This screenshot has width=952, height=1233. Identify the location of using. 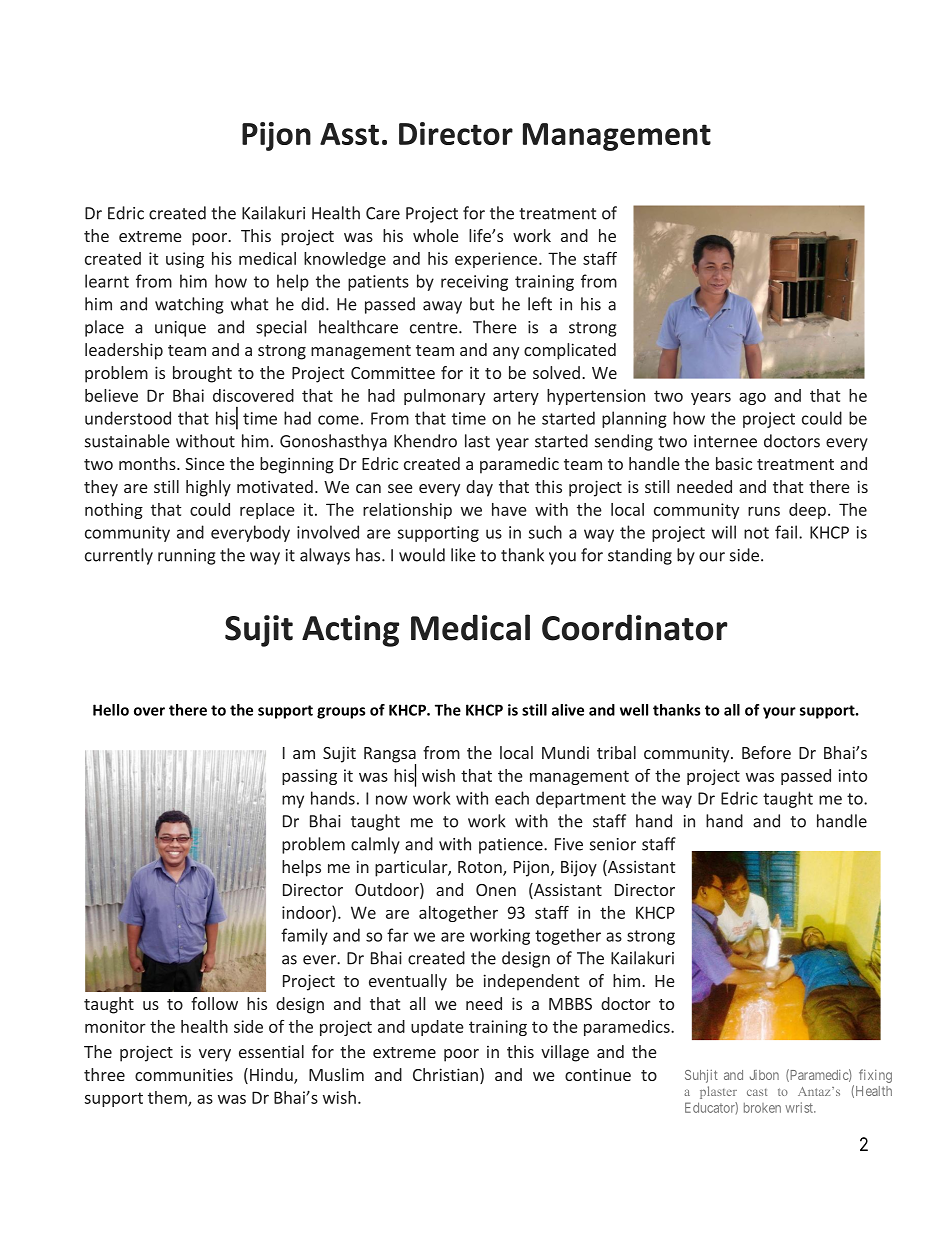
(185, 260).
